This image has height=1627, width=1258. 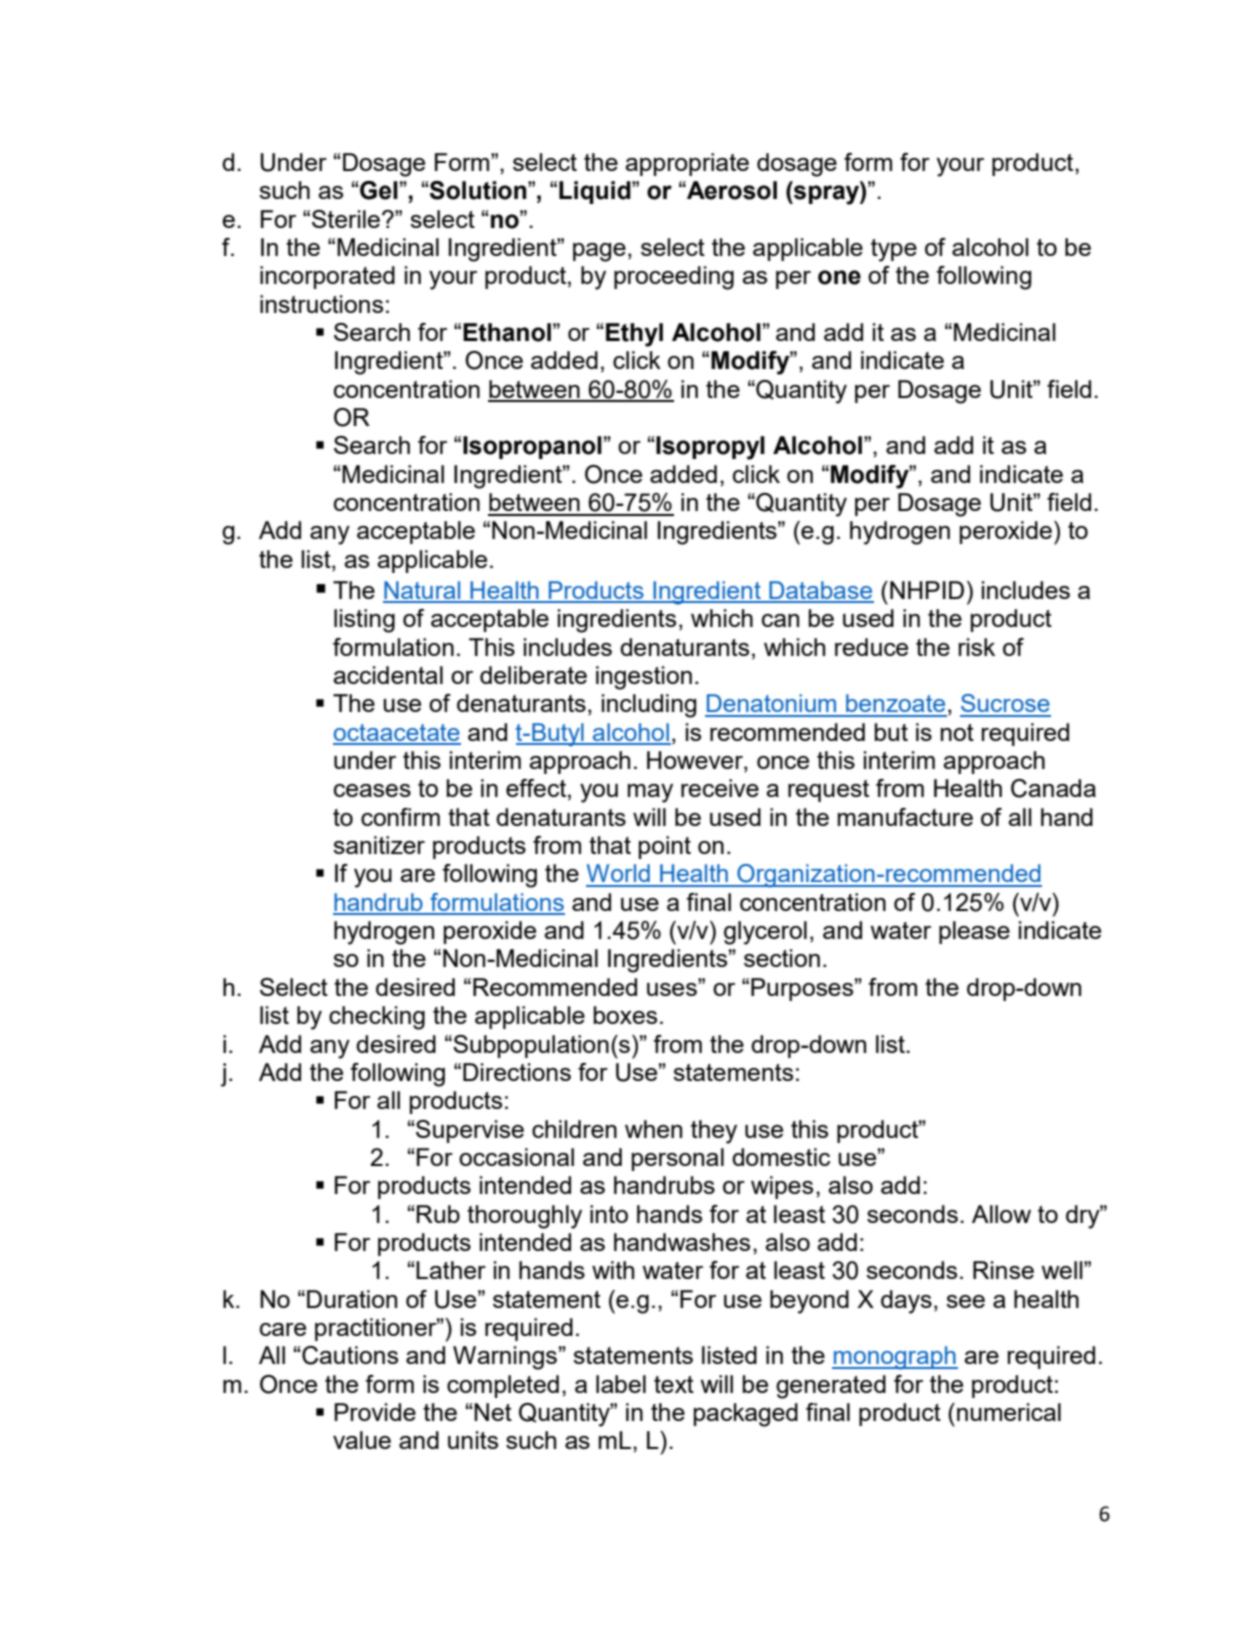 I want to click on type, so click(x=894, y=250).
